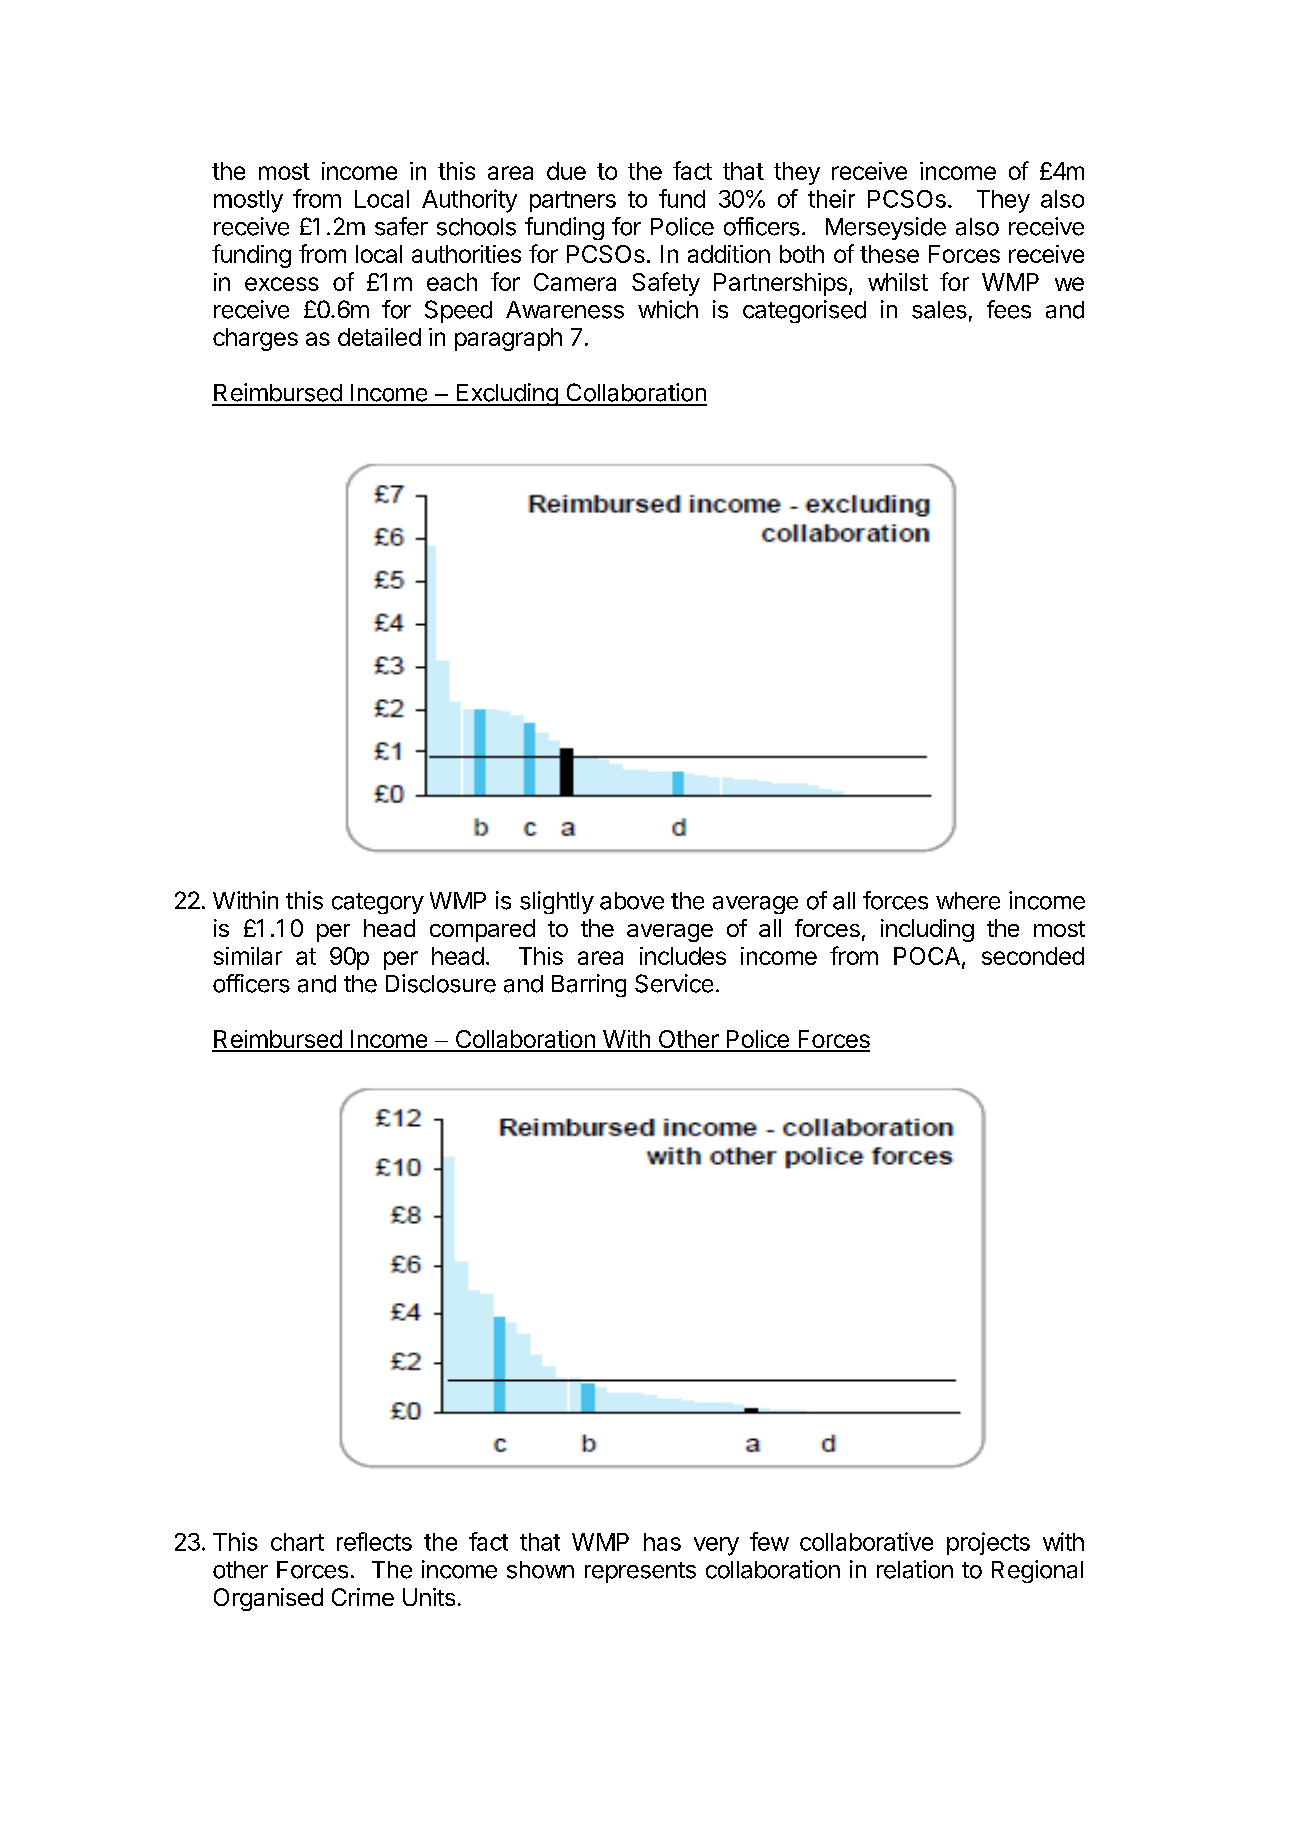 The image size is (1302, 1842). What do you see at coordinates (401, 226) in the page?
I see `safer` at bounding box center [401, 226].
